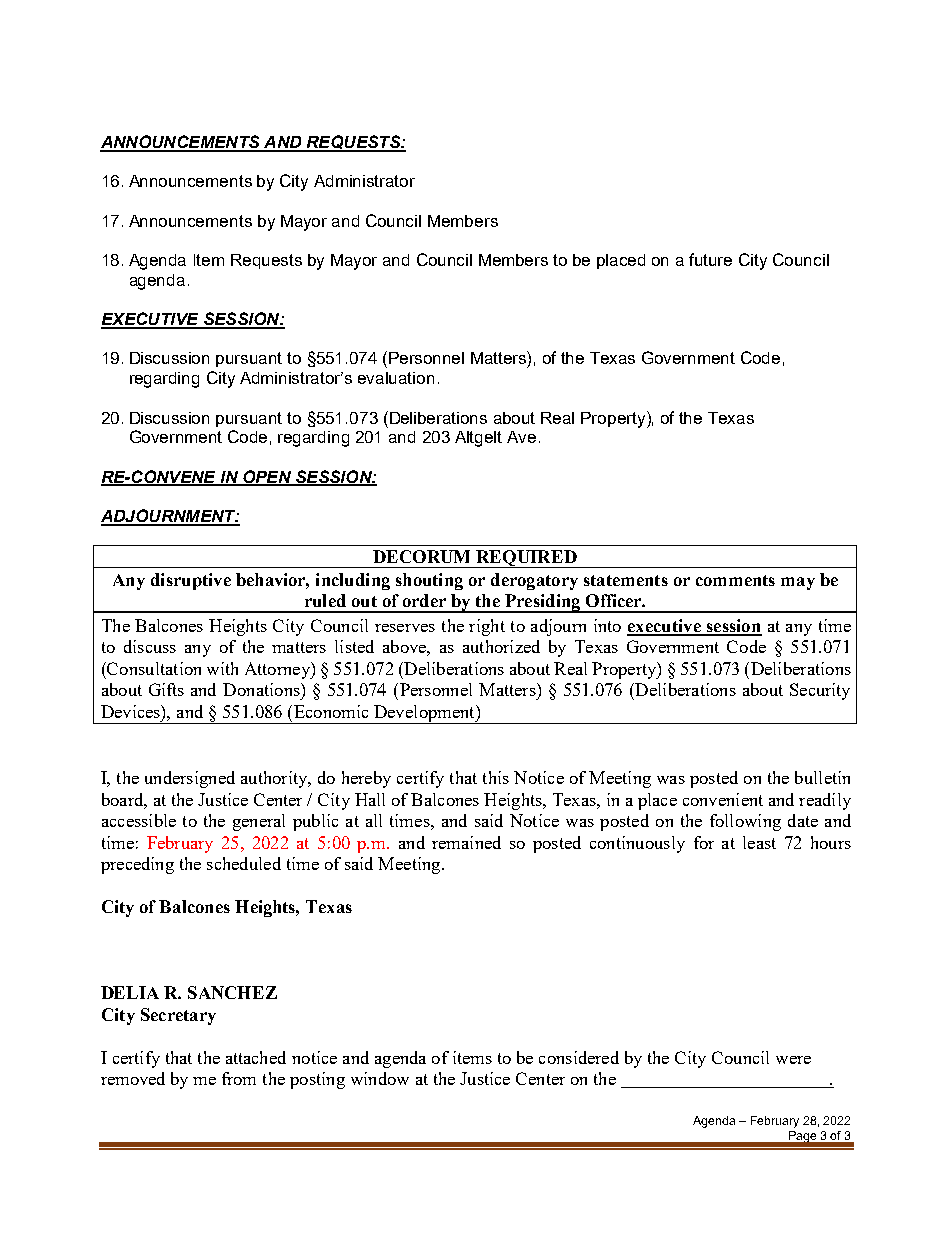 The height and width of the document is (1233, 952). What do you see at coordinates (190, 779) in the document?
I see `undersigned` at bounding box center [190, 779].
